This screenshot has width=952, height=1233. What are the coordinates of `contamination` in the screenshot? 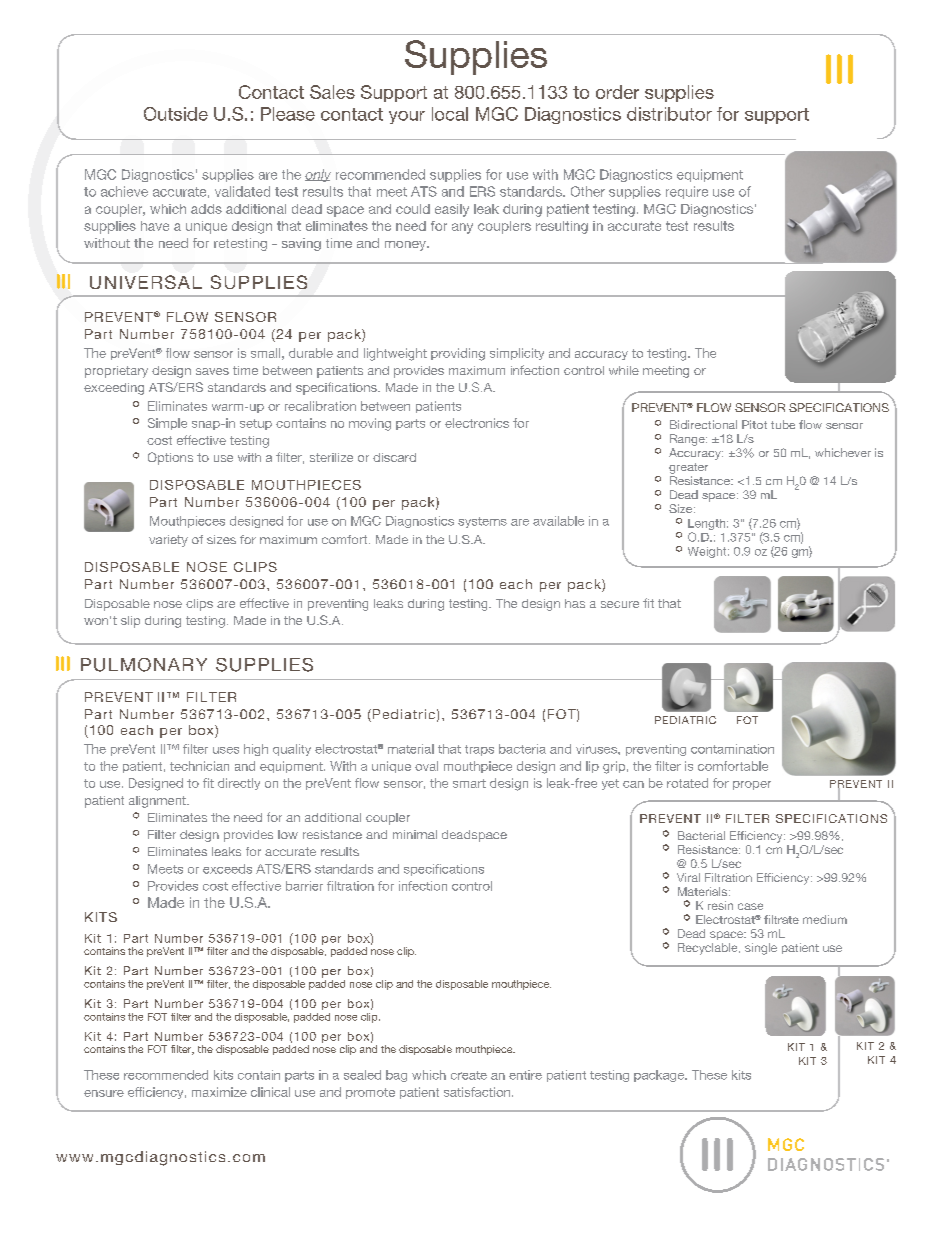 It's located at (732, 749).
